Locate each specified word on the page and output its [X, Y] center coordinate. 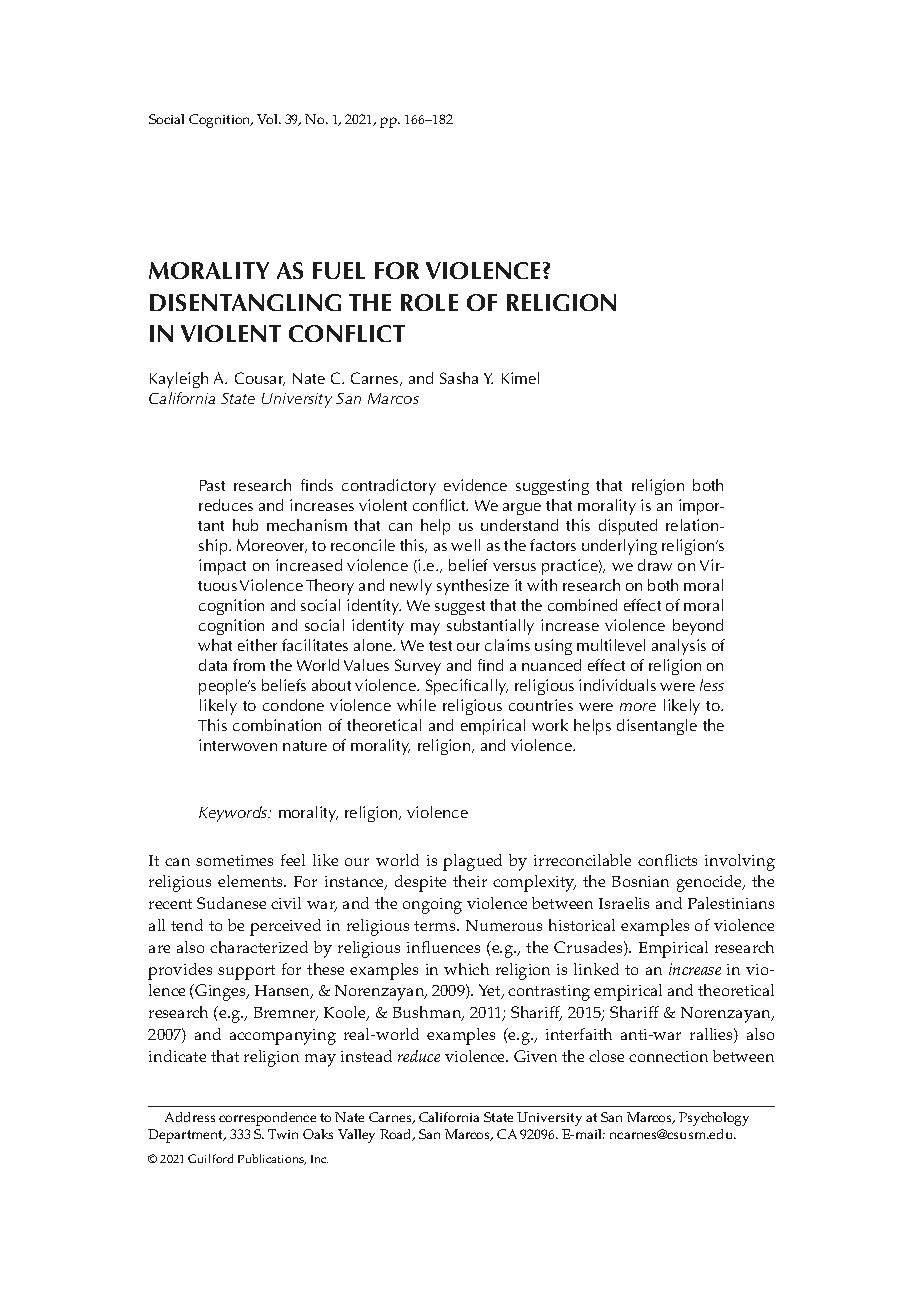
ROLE [429, 302]
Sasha [459, 378]
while [416, 705]
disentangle [657, 727]
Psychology [714, 1119]
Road [397, 1135]
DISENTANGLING [245, 302]
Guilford [210, 1158]
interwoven [238, 745]
